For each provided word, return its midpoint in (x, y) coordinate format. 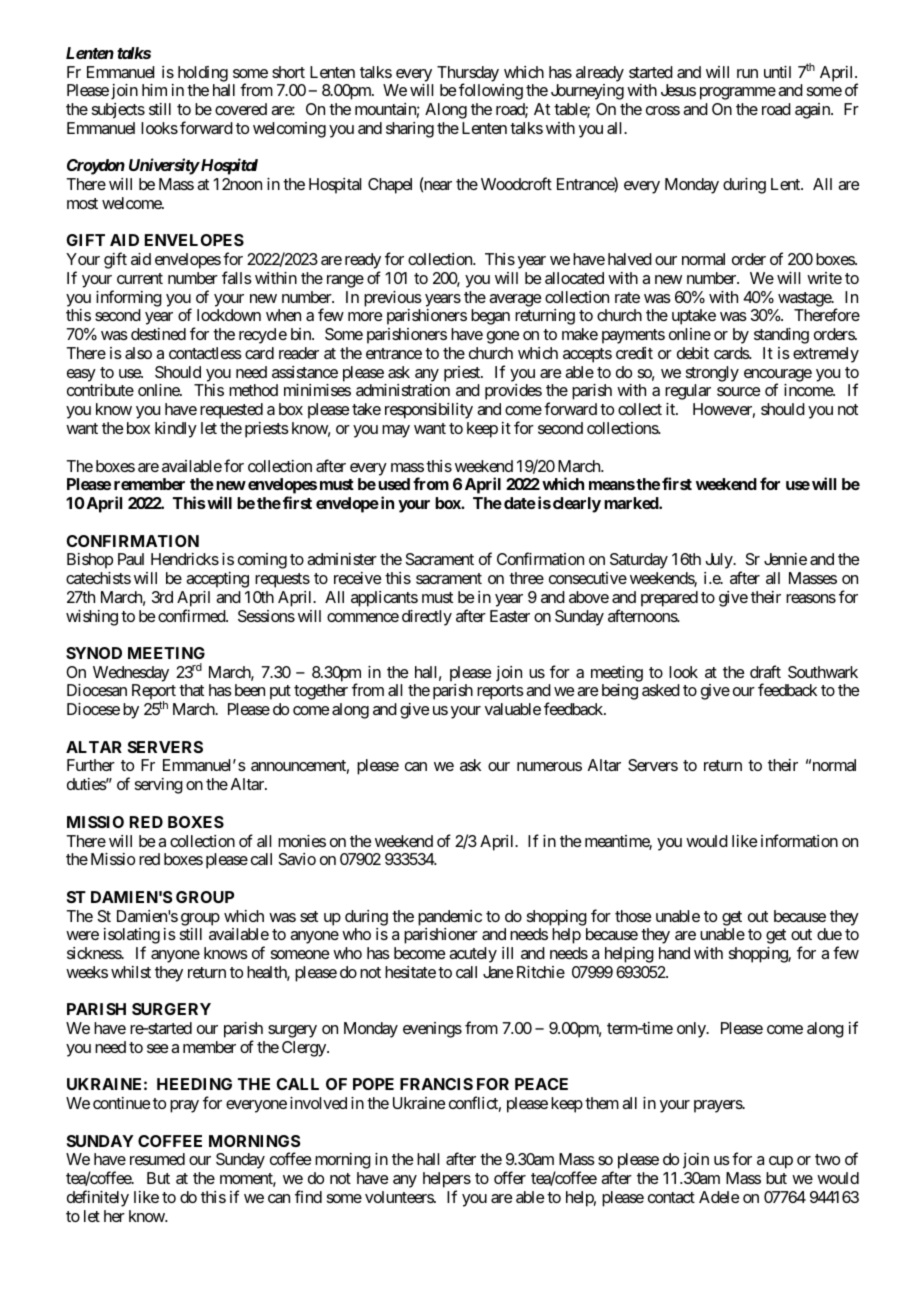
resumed (157, 1159)
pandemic (450, 918)
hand (674, 953)
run (747, 73)
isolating (132, 937)
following (491, 91)
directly (427, 618)
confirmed (192, 615)
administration (403, 390)
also (138, 353)
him (154, 90)
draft (765, 671)
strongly (712, 374)
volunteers (400, 1197)
